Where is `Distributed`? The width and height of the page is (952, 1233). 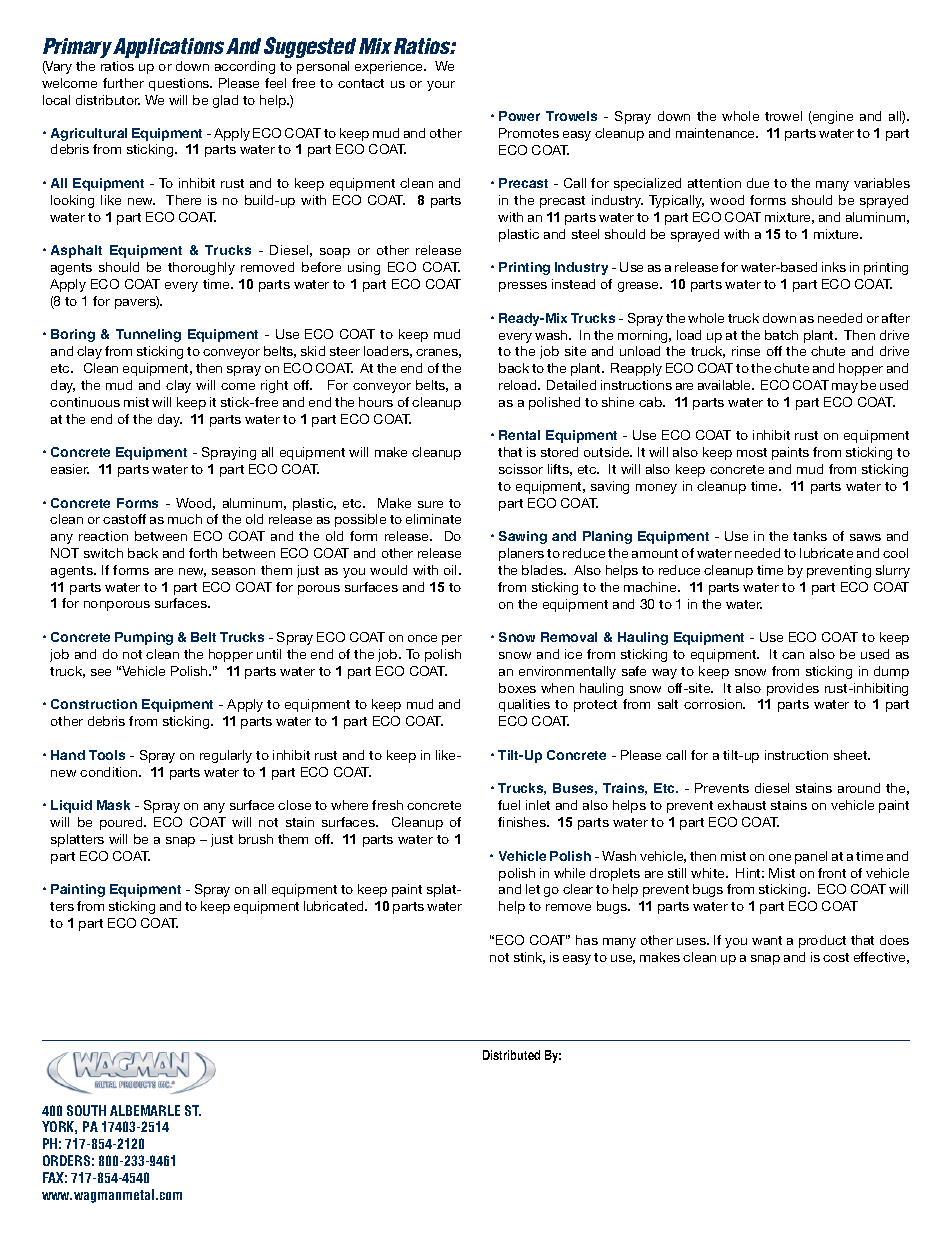
Distributed is located at coordinates (511, 1055).
